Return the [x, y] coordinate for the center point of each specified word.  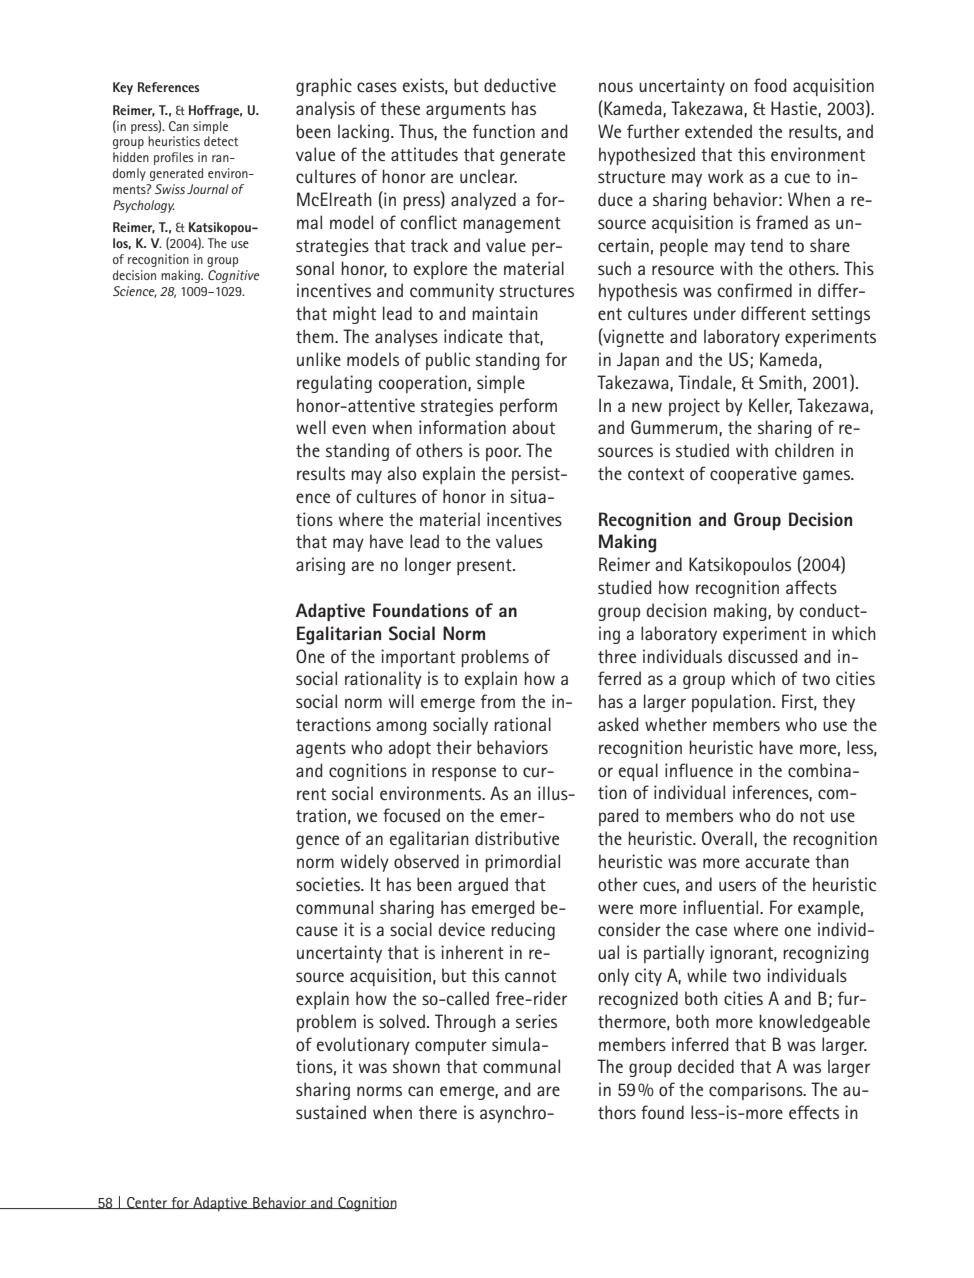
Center [147, 1203]
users [737, 886]
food [770, 85]
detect [221, 141]
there [438, 1112]
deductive [520, 85]
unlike [319, 359]
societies [329, 884]
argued [483, 886]
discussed [763, 656]
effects [814, 1112]
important [418, 658]
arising [320, 566]
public [448, 361]
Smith [780, 382]
